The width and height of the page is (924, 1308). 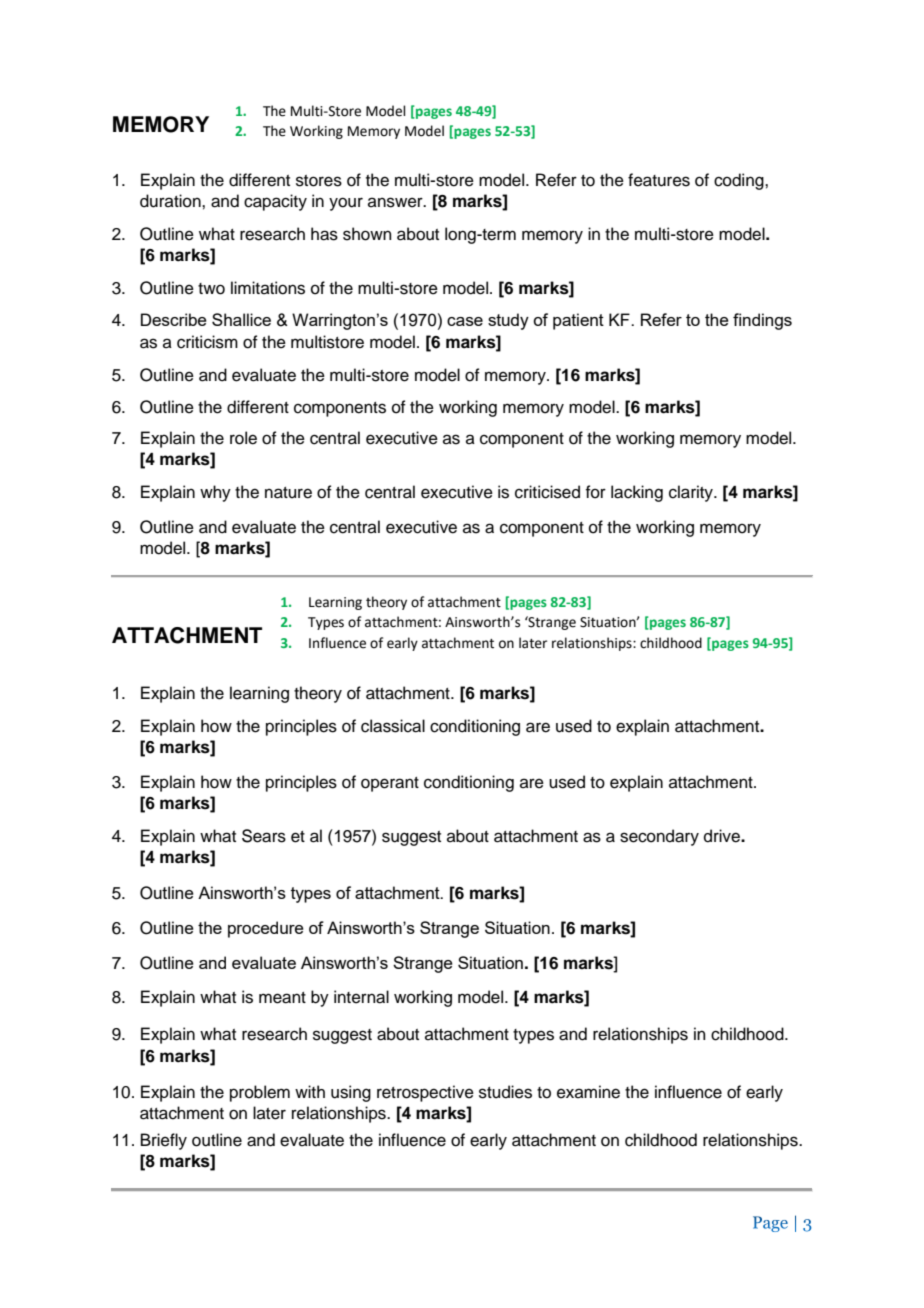 I want to click on classical, so click(x=393, y=726).
